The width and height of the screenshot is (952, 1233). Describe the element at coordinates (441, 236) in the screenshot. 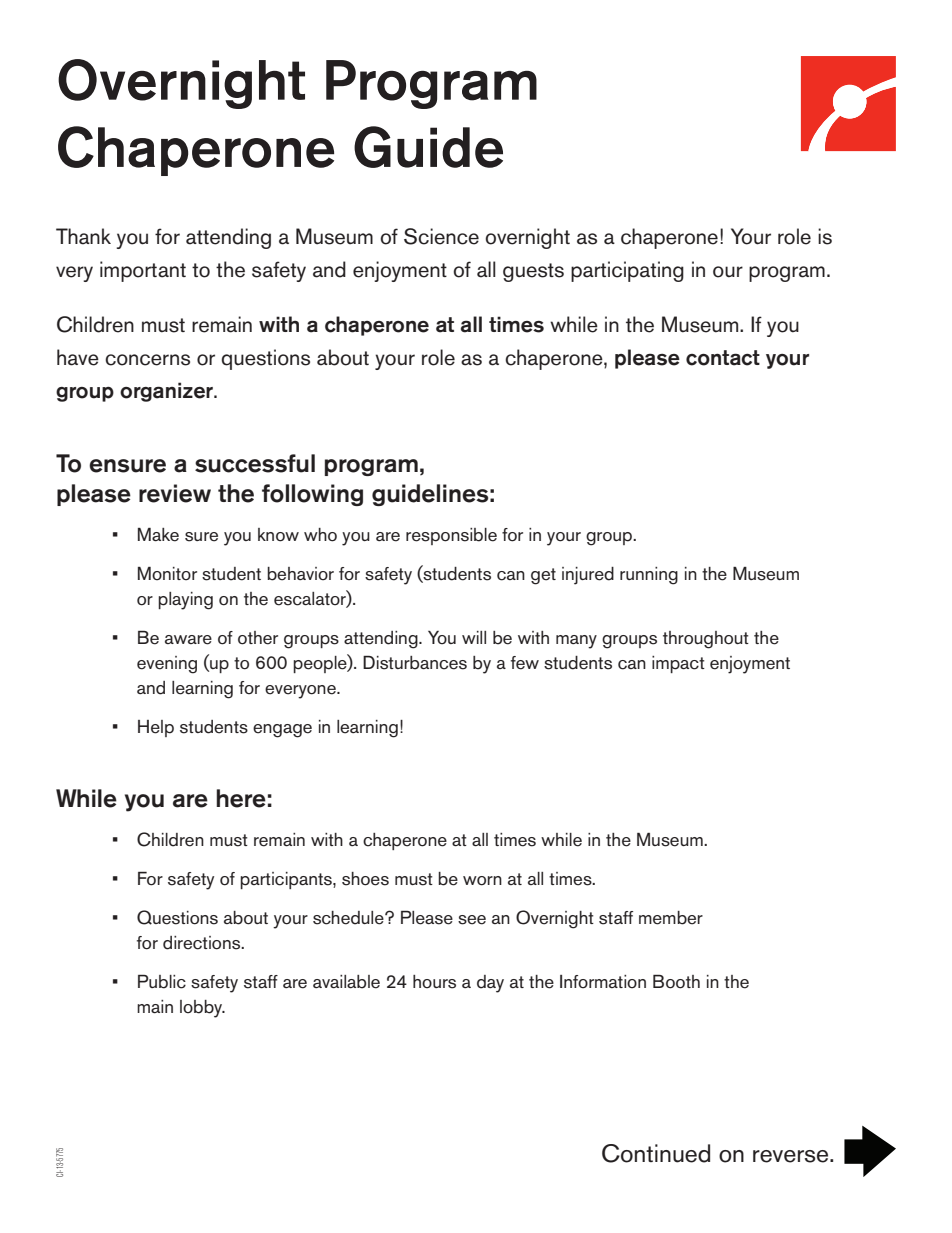

I see `Science` at that location.
